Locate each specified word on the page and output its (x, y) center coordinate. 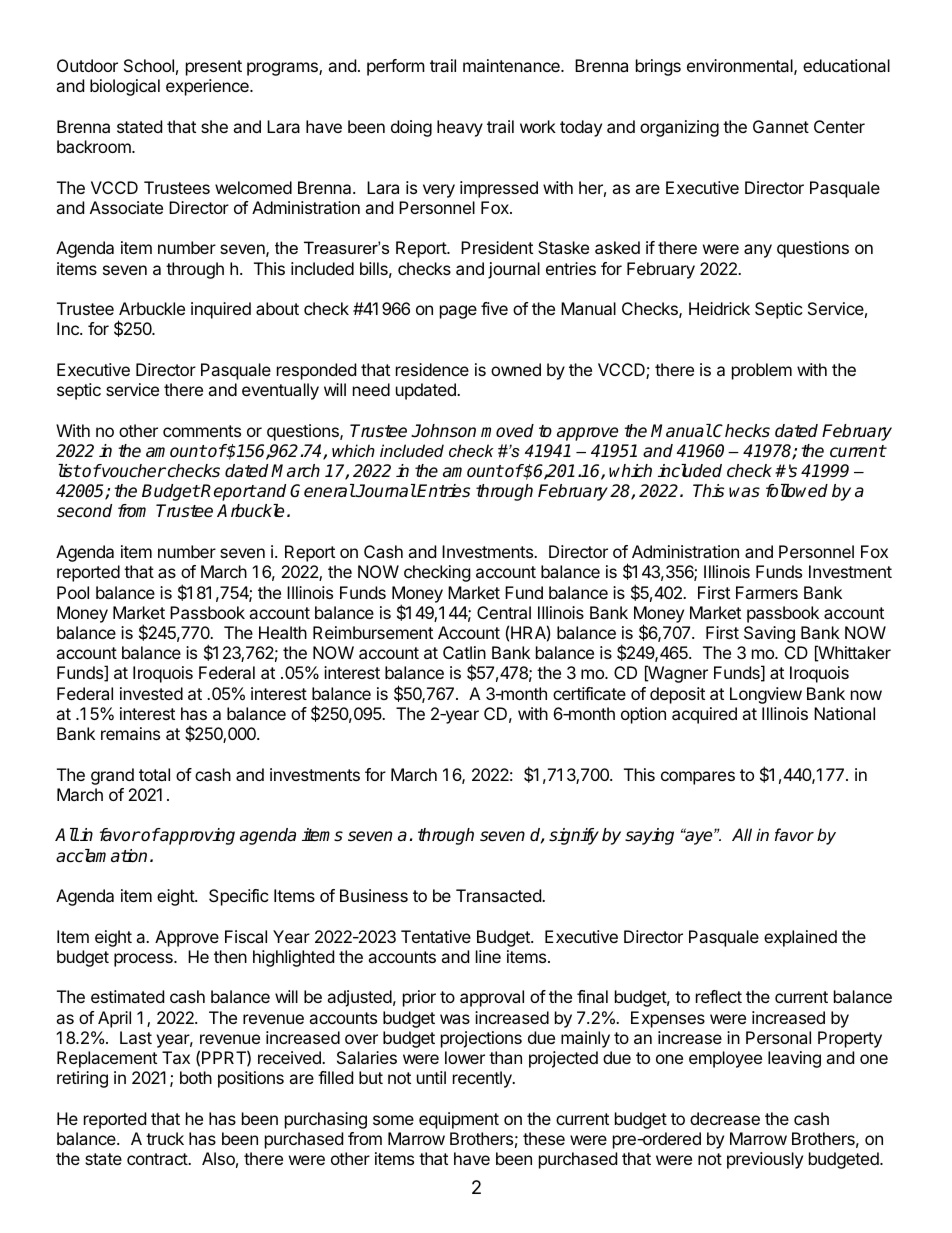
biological (125, 87)
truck (165, 1138)
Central (504, 612)
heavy (460, 128)
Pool (73, 592)
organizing (679, 128)
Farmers (767, 592)
